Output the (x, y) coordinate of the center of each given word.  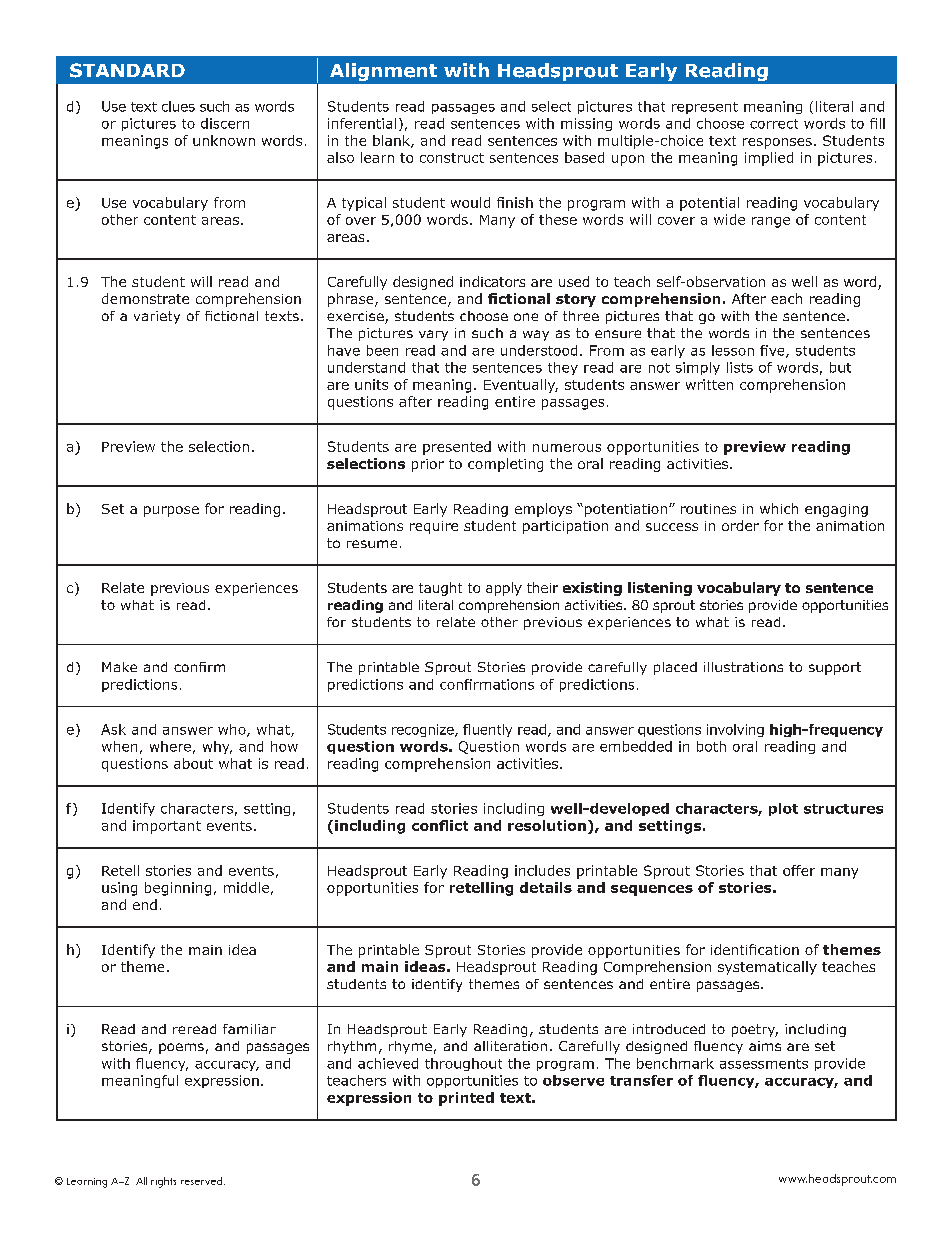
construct (452, 158)
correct (774, 124)
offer (799, 870)
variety (157, 317)
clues (178, 106)
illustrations (743, 667)
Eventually (521, 386)
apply (504, 589)
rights (163, 1182)
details (546, 887)
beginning (178, 889)
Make (119, 667)
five (773, 351)
